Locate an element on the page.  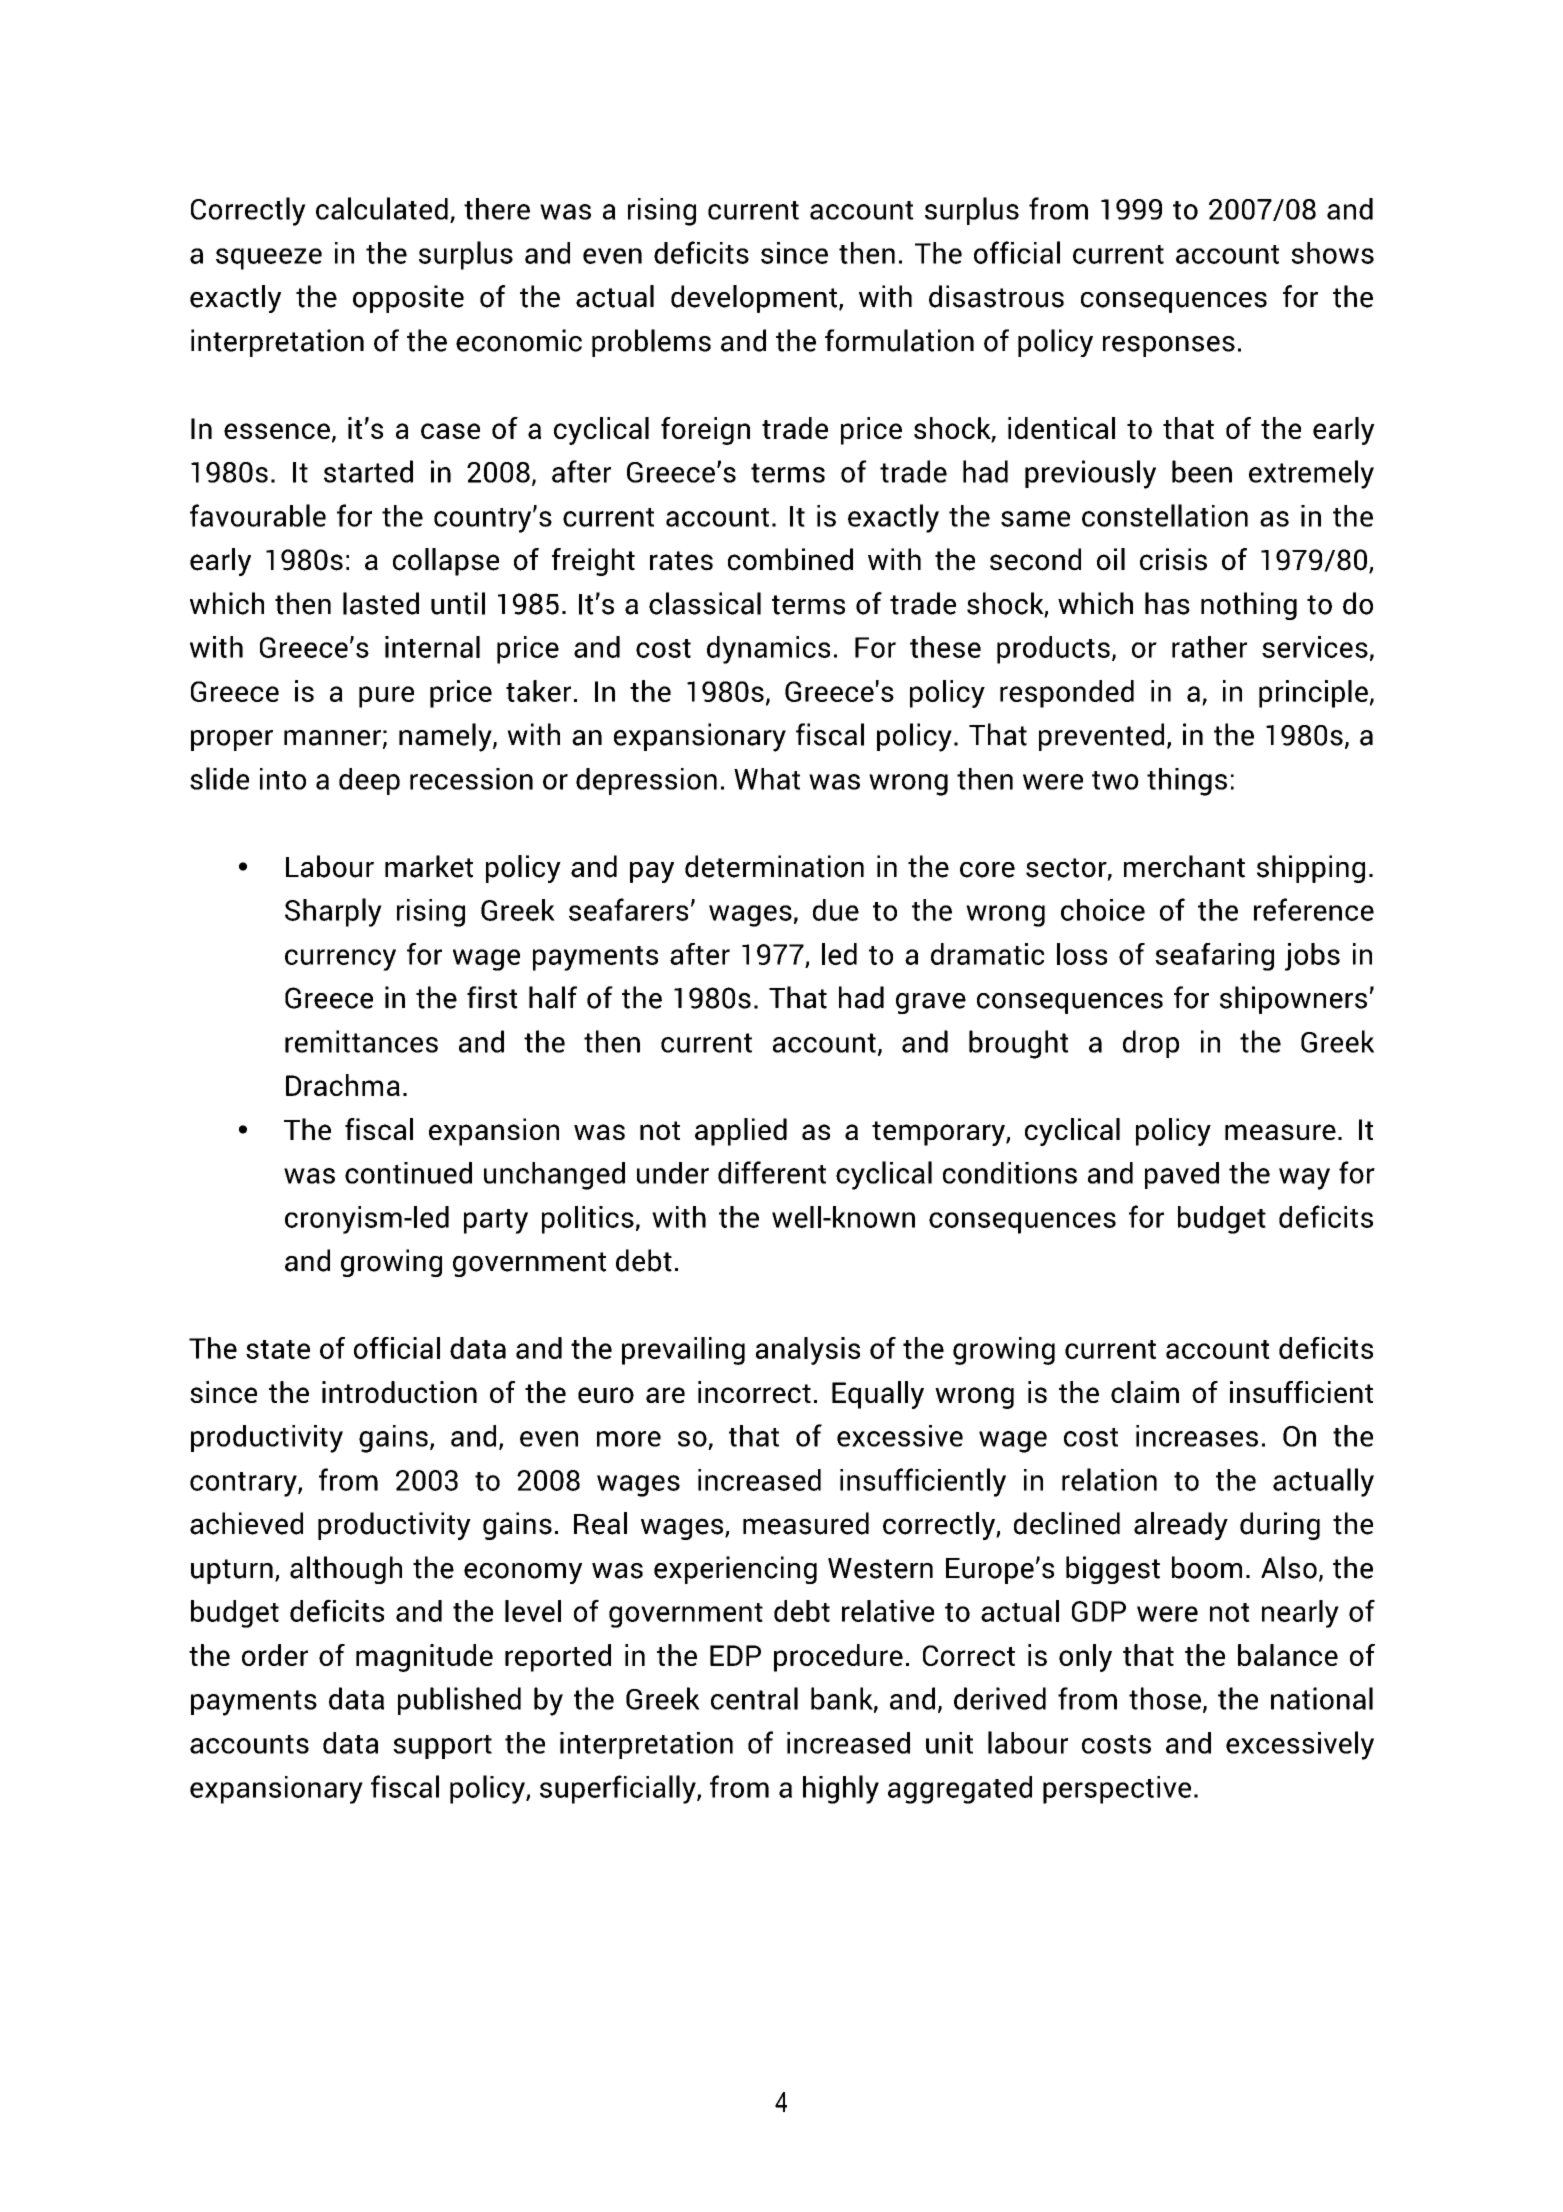
development is located at coordinates (755, 299).
